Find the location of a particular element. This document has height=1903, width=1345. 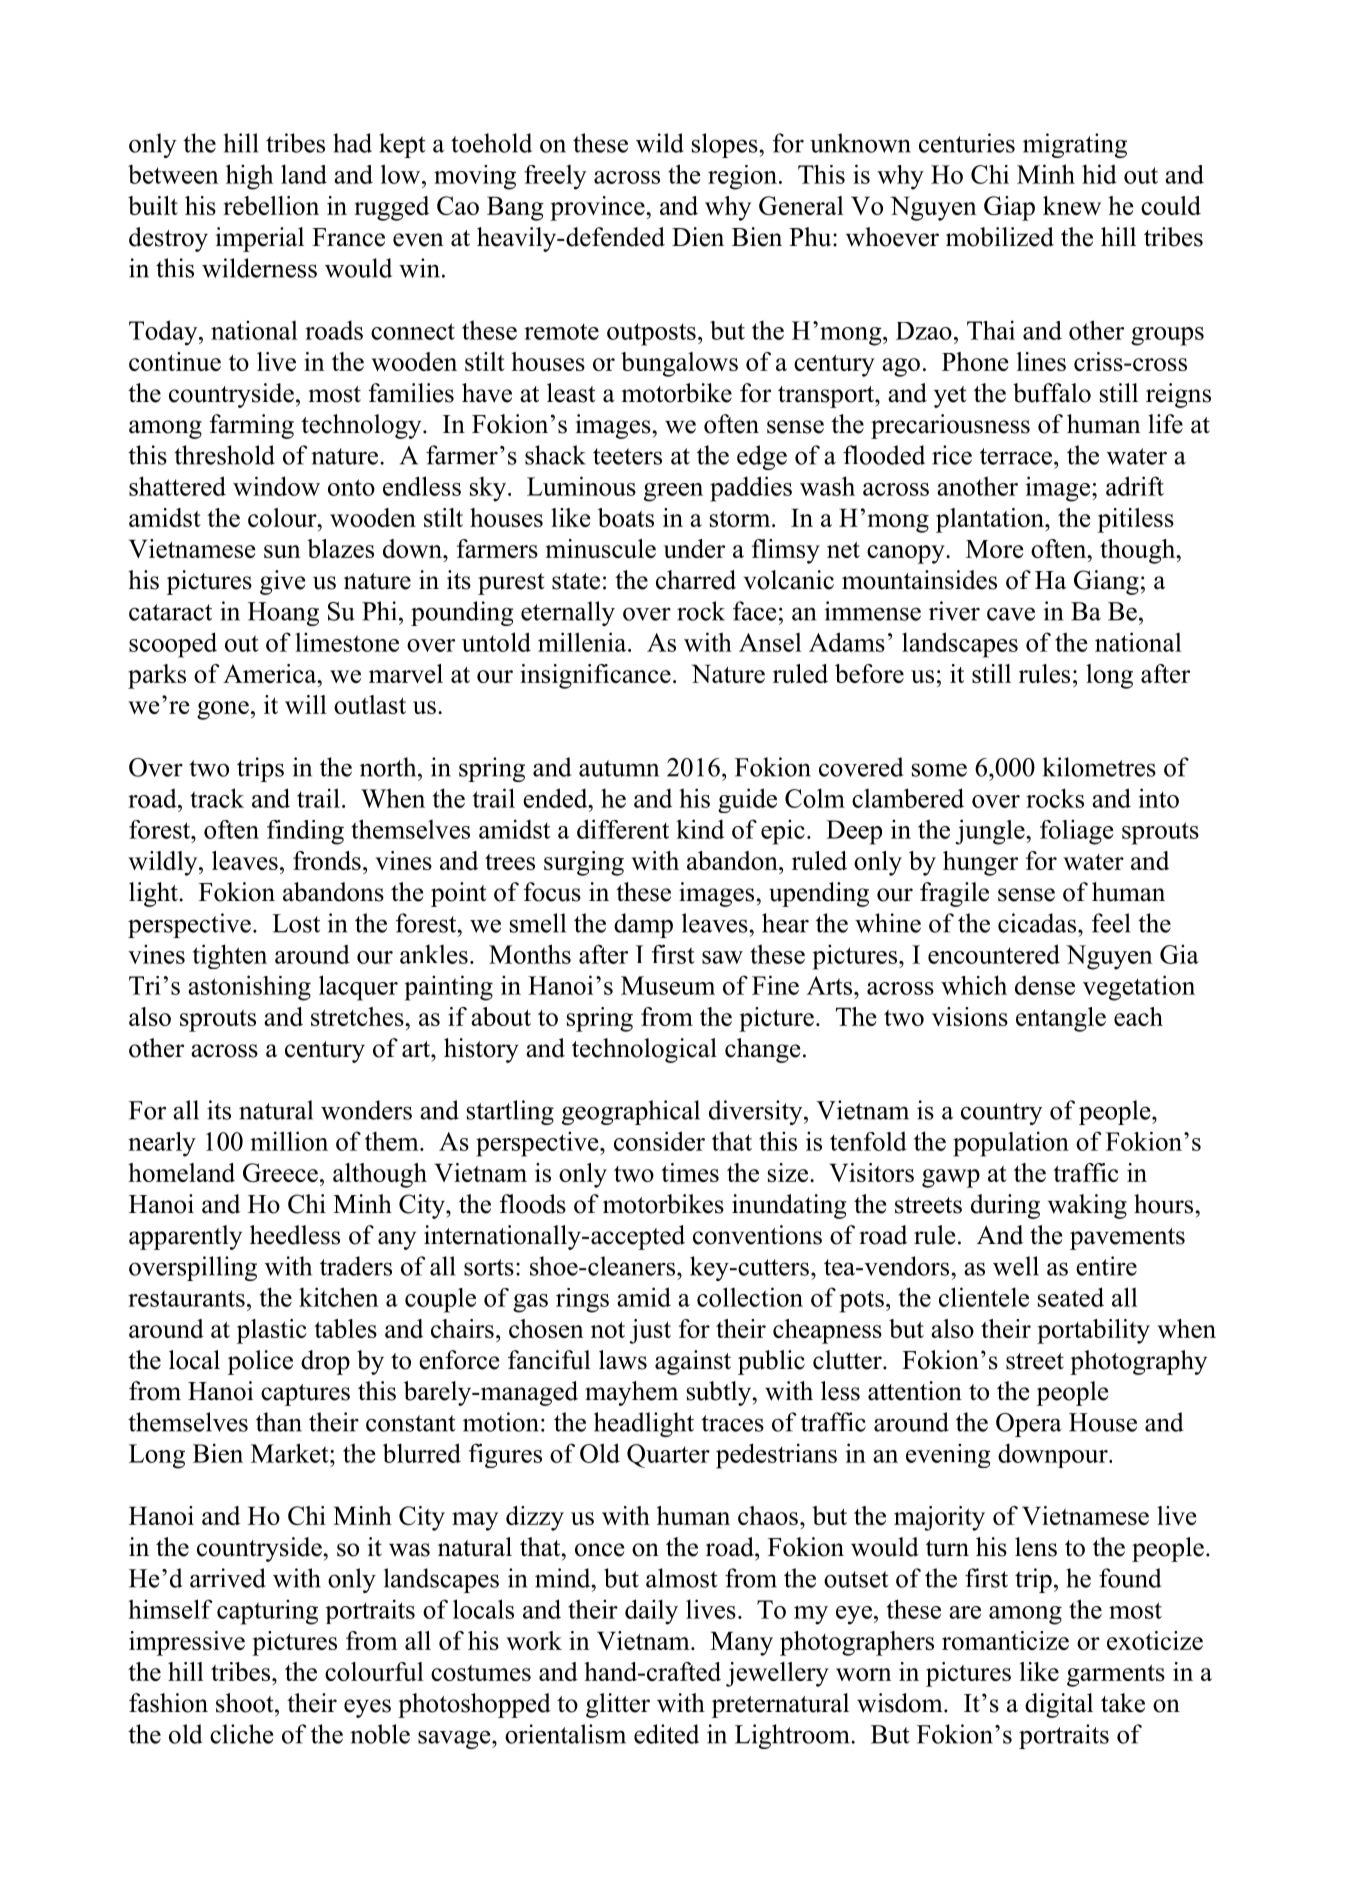

More is located at coordinates (995, 549).
